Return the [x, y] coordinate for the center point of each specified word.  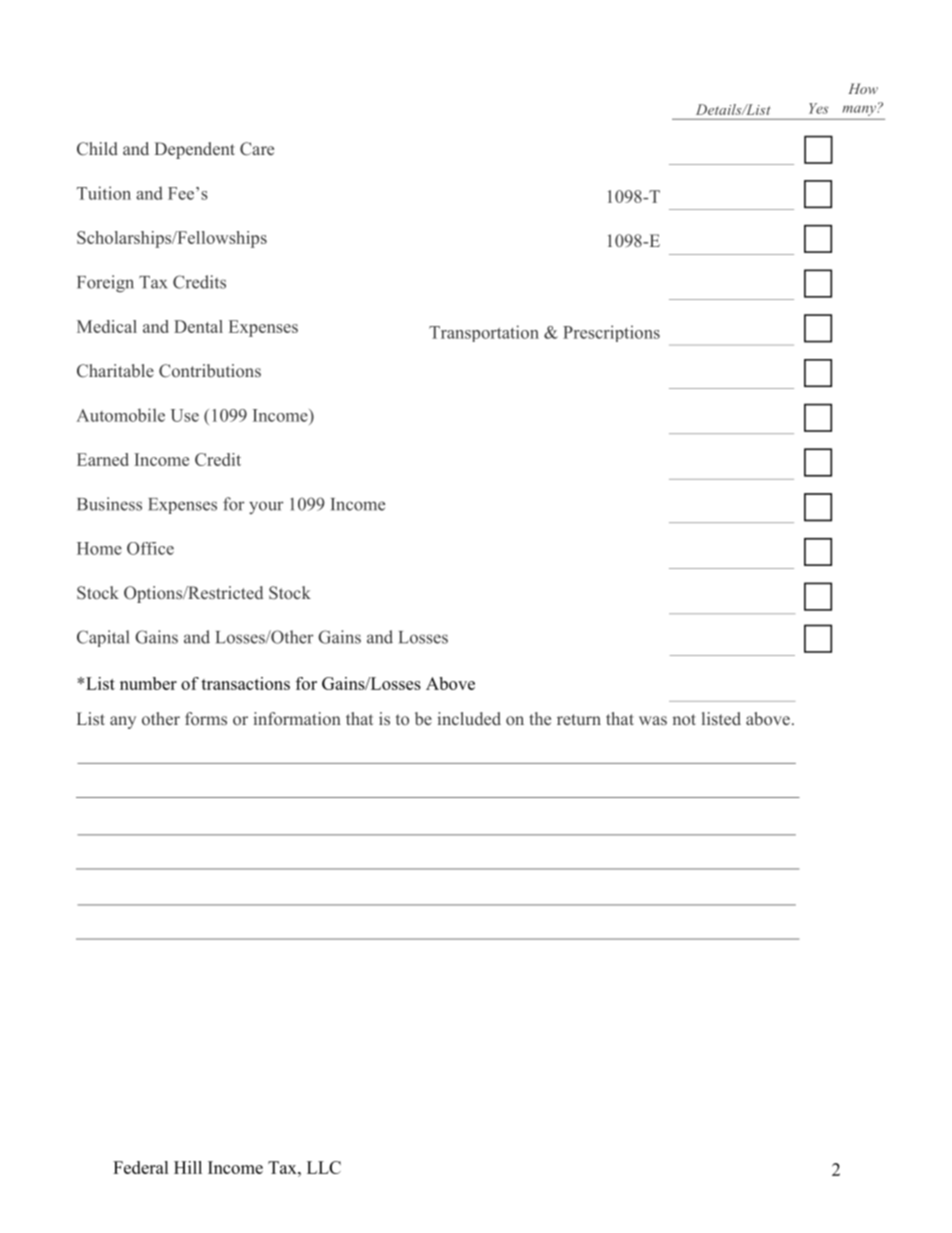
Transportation [484, 333]
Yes [818, 108]
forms [206, 718]
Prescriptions [611, 333]
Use [185, 415]
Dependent [194, 150]
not [684, 719]
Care [257, 149]
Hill [188, 1167]
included [469, 718]
